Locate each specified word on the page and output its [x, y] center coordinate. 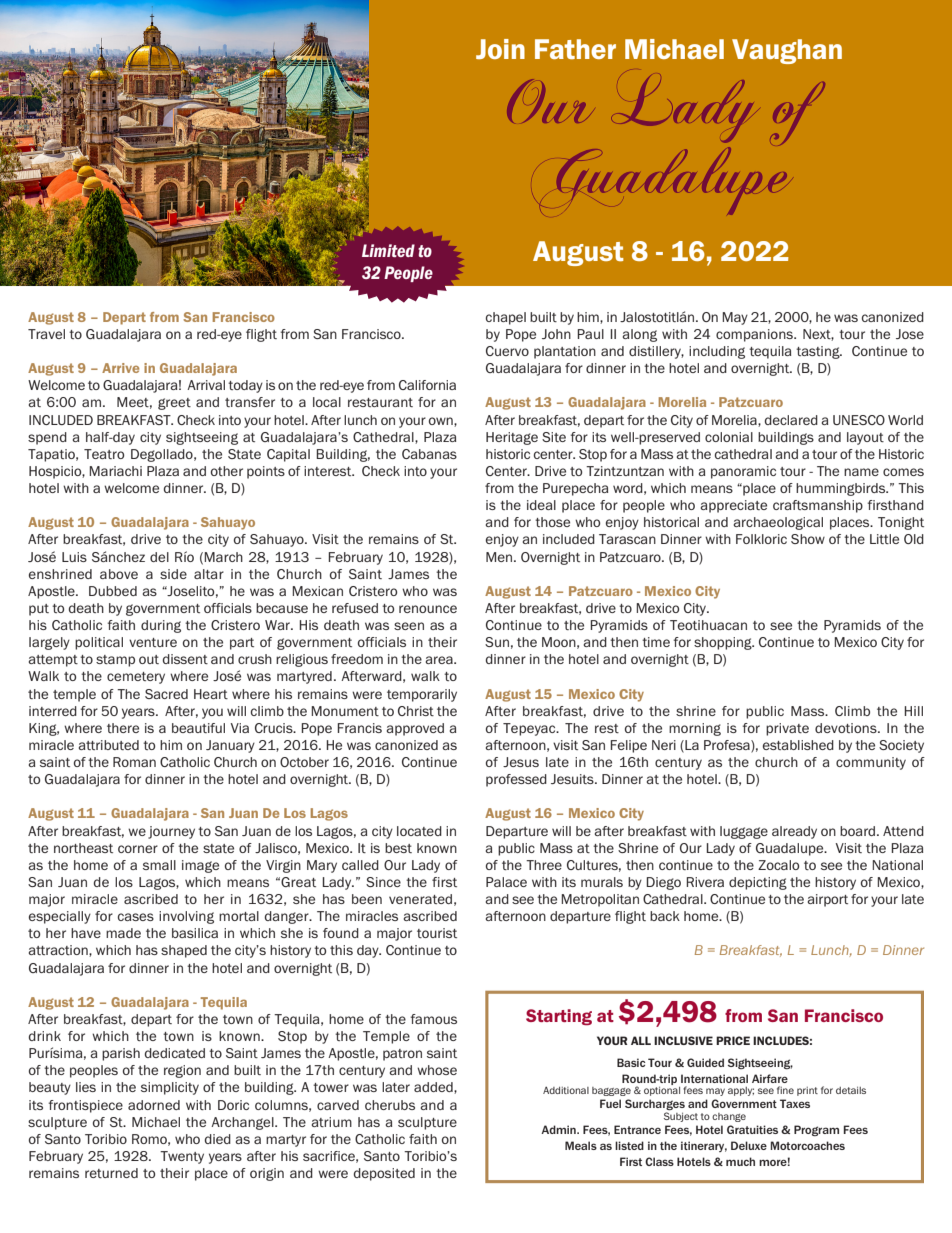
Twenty [182, 1157]
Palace [506, 882]
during [161, 626]
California [427, 385]
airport [828, 900]
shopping [724, 643]
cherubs [390, 1105]
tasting [819, 352]
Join [500, 49]
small [159, 865]
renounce [428, 609]
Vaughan [787, 51]
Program [816, 1130]
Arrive [120, 368]
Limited [388, 250]
